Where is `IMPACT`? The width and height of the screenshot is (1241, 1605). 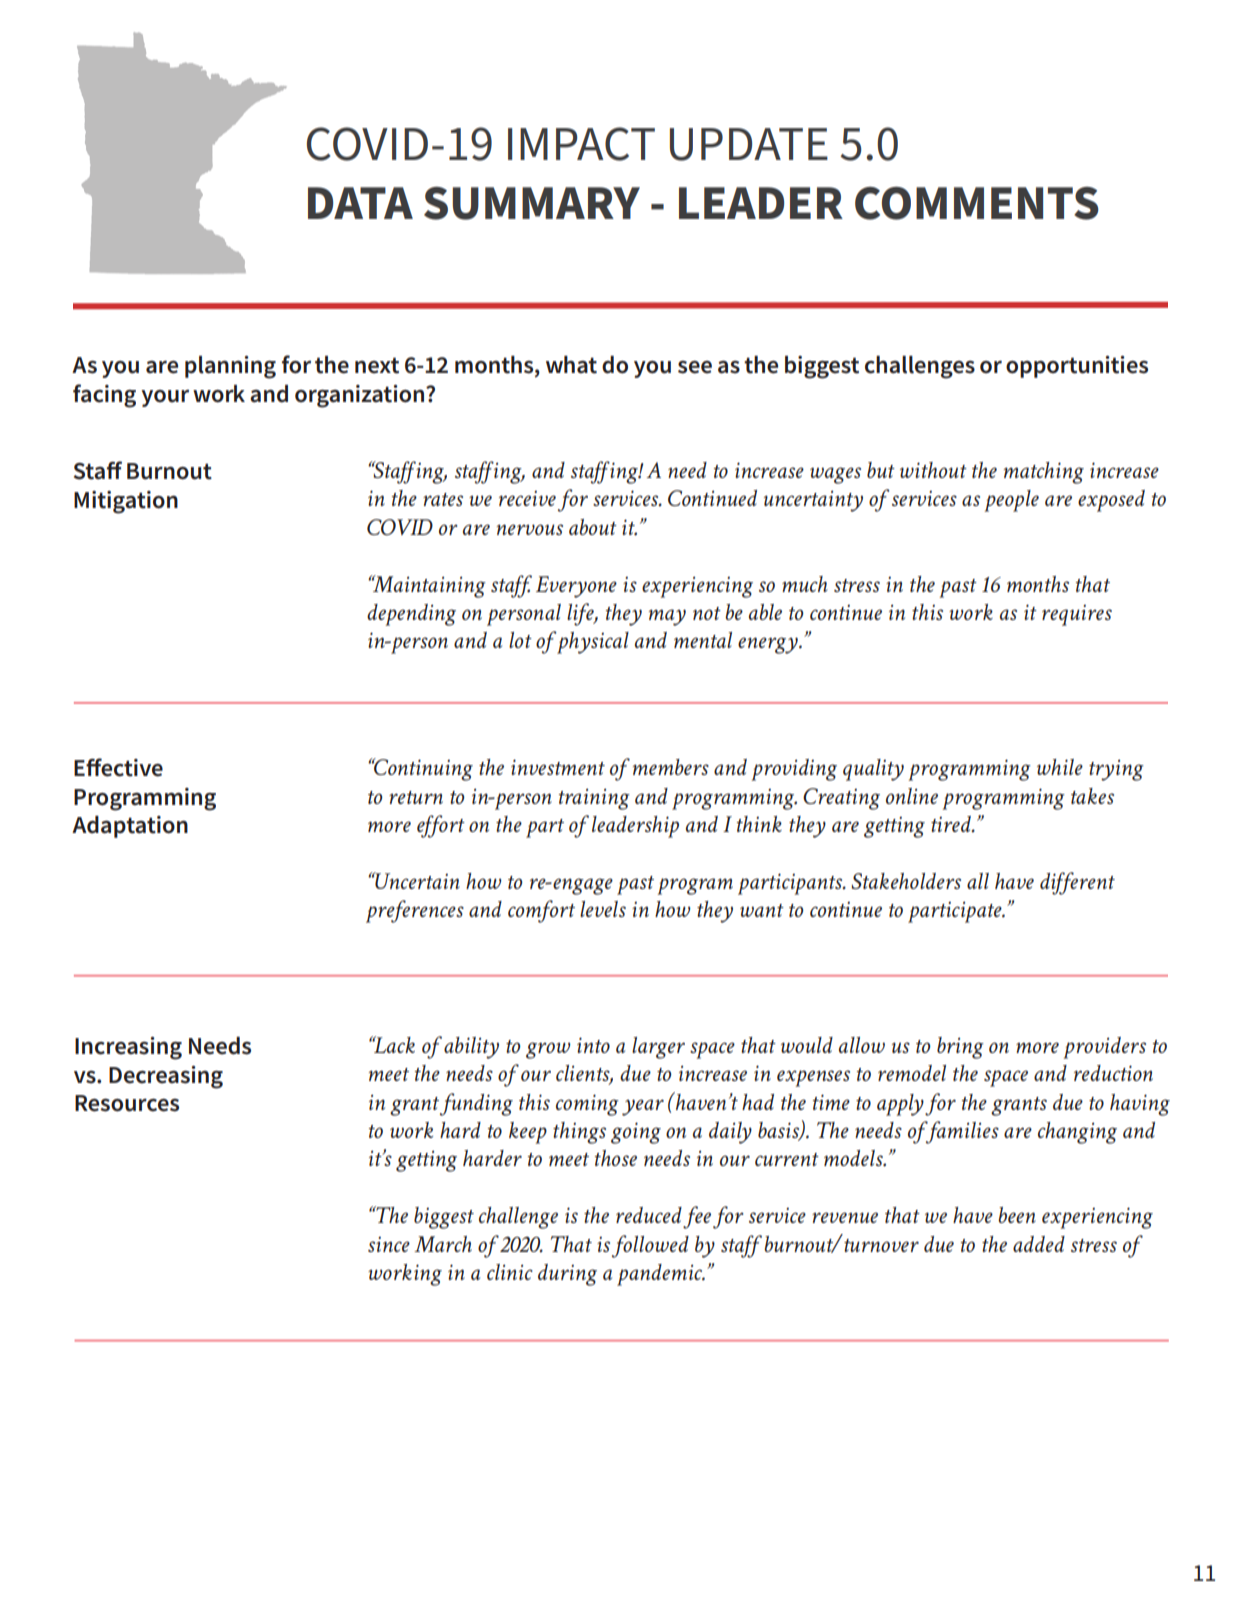
IMPACT is located at coordinates (581, 144).
